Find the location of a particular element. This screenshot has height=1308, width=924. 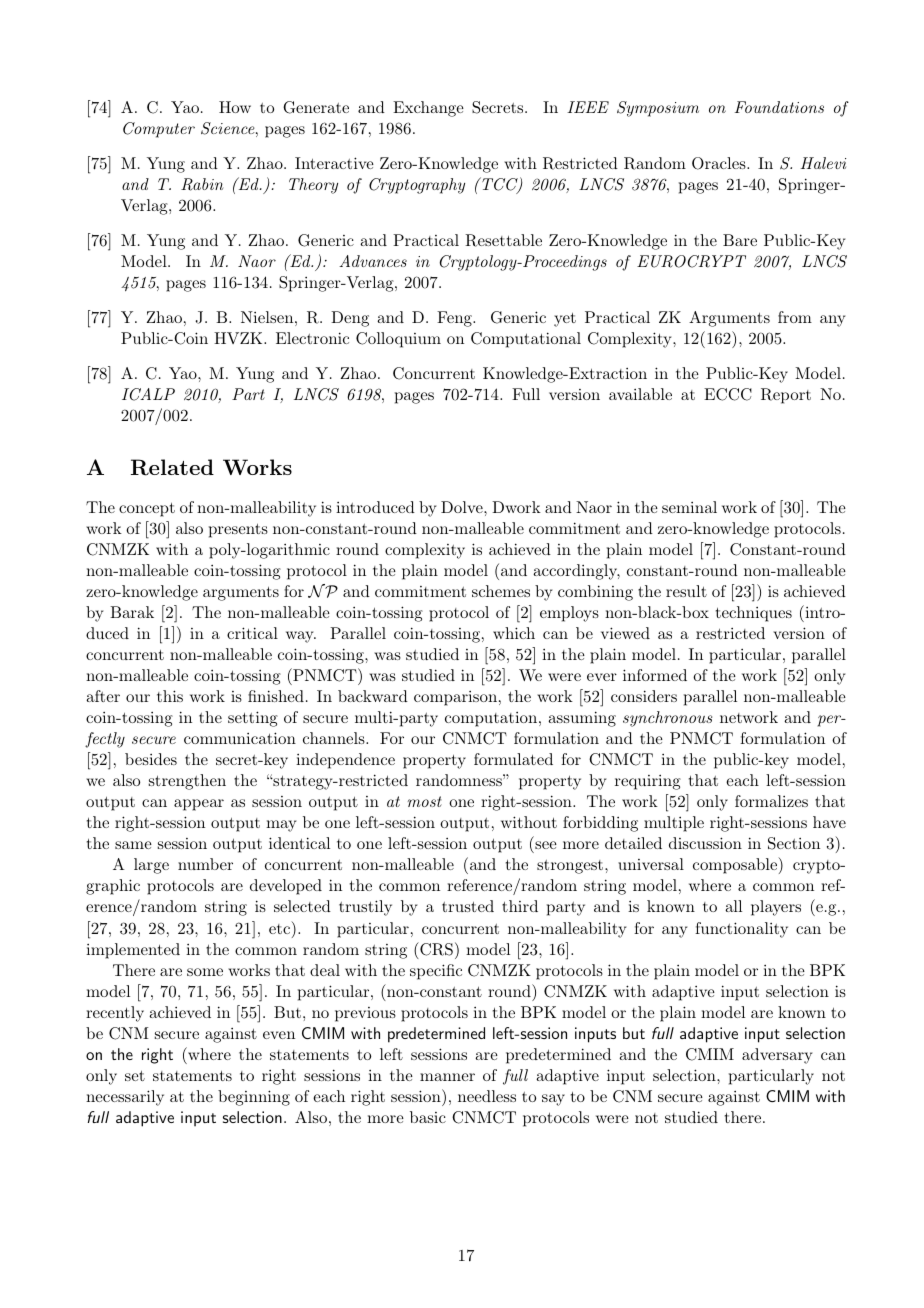

number is located at coordinates (205, 864).
